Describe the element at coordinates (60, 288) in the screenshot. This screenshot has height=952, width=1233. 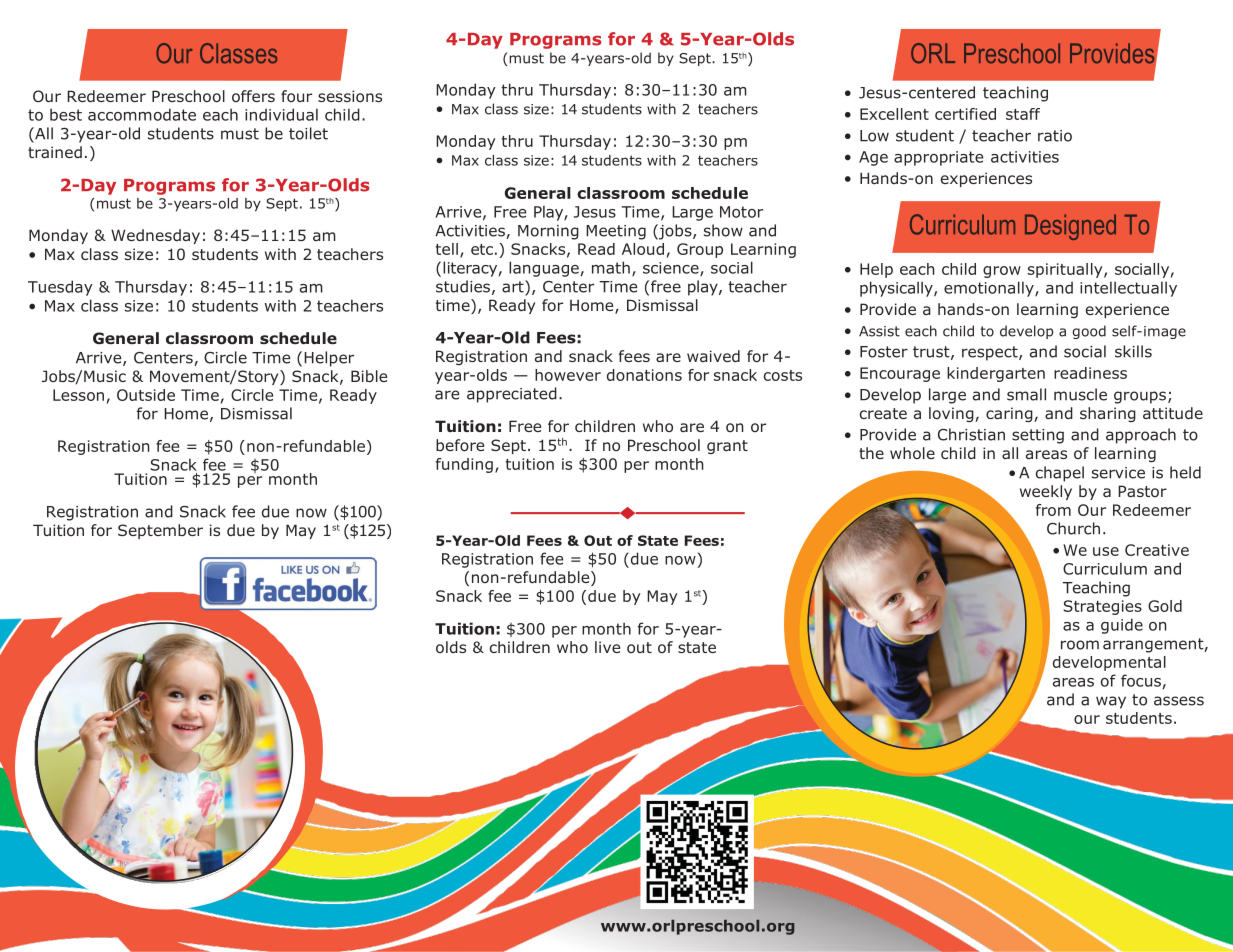
I see `Tuesday` at that location.
